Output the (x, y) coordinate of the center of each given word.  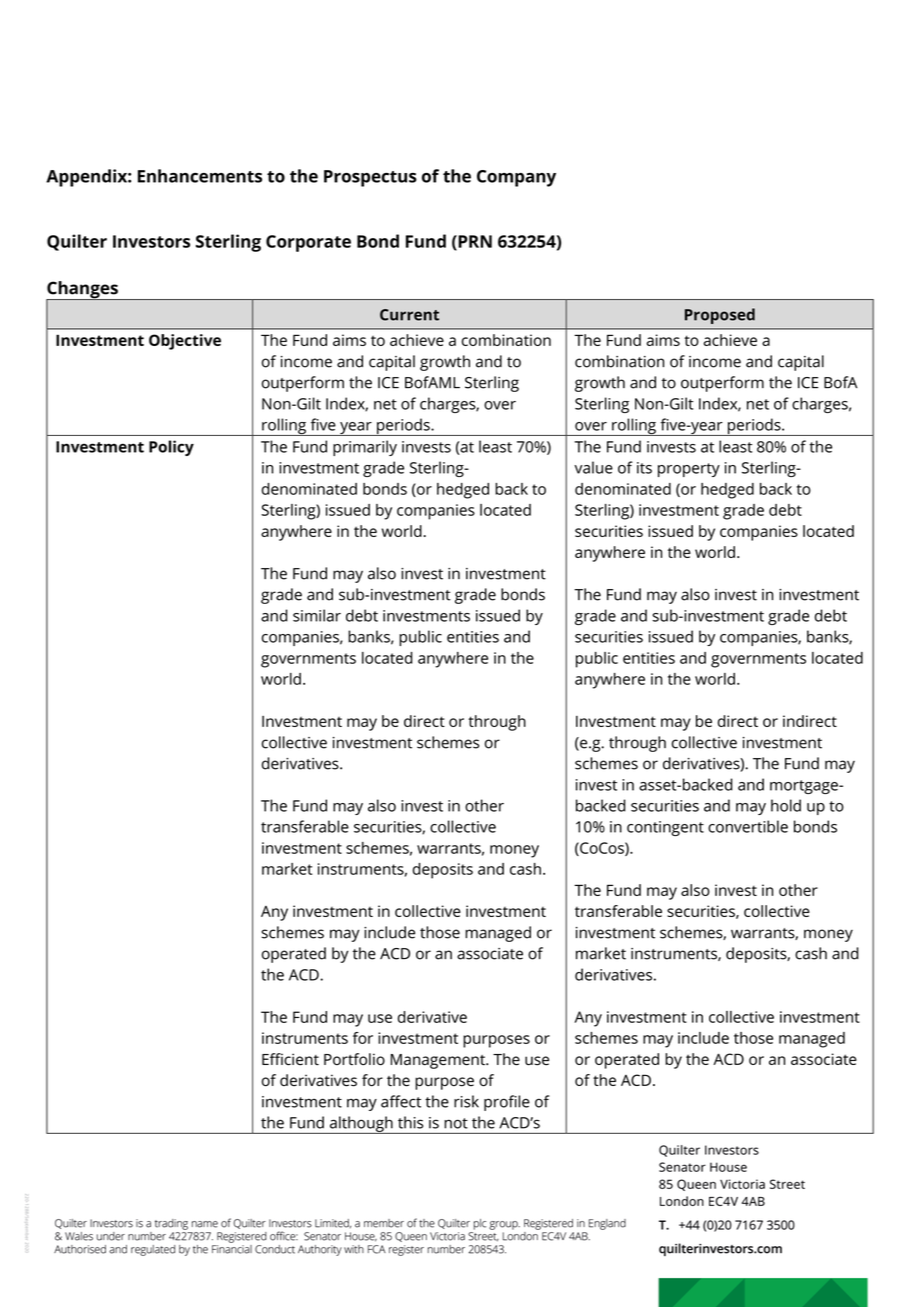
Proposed (720, 316)
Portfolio (354, 1059)
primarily (365, 448)
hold (786, 805)
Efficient (290, 1059)
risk (466, 1101)
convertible (748, 826)
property (689, 470)
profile (507, 1103)
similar (317, 615)
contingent (665, 828)
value (593, 467)
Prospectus (370, 178)
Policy (171, 448)
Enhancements (200, 176)
